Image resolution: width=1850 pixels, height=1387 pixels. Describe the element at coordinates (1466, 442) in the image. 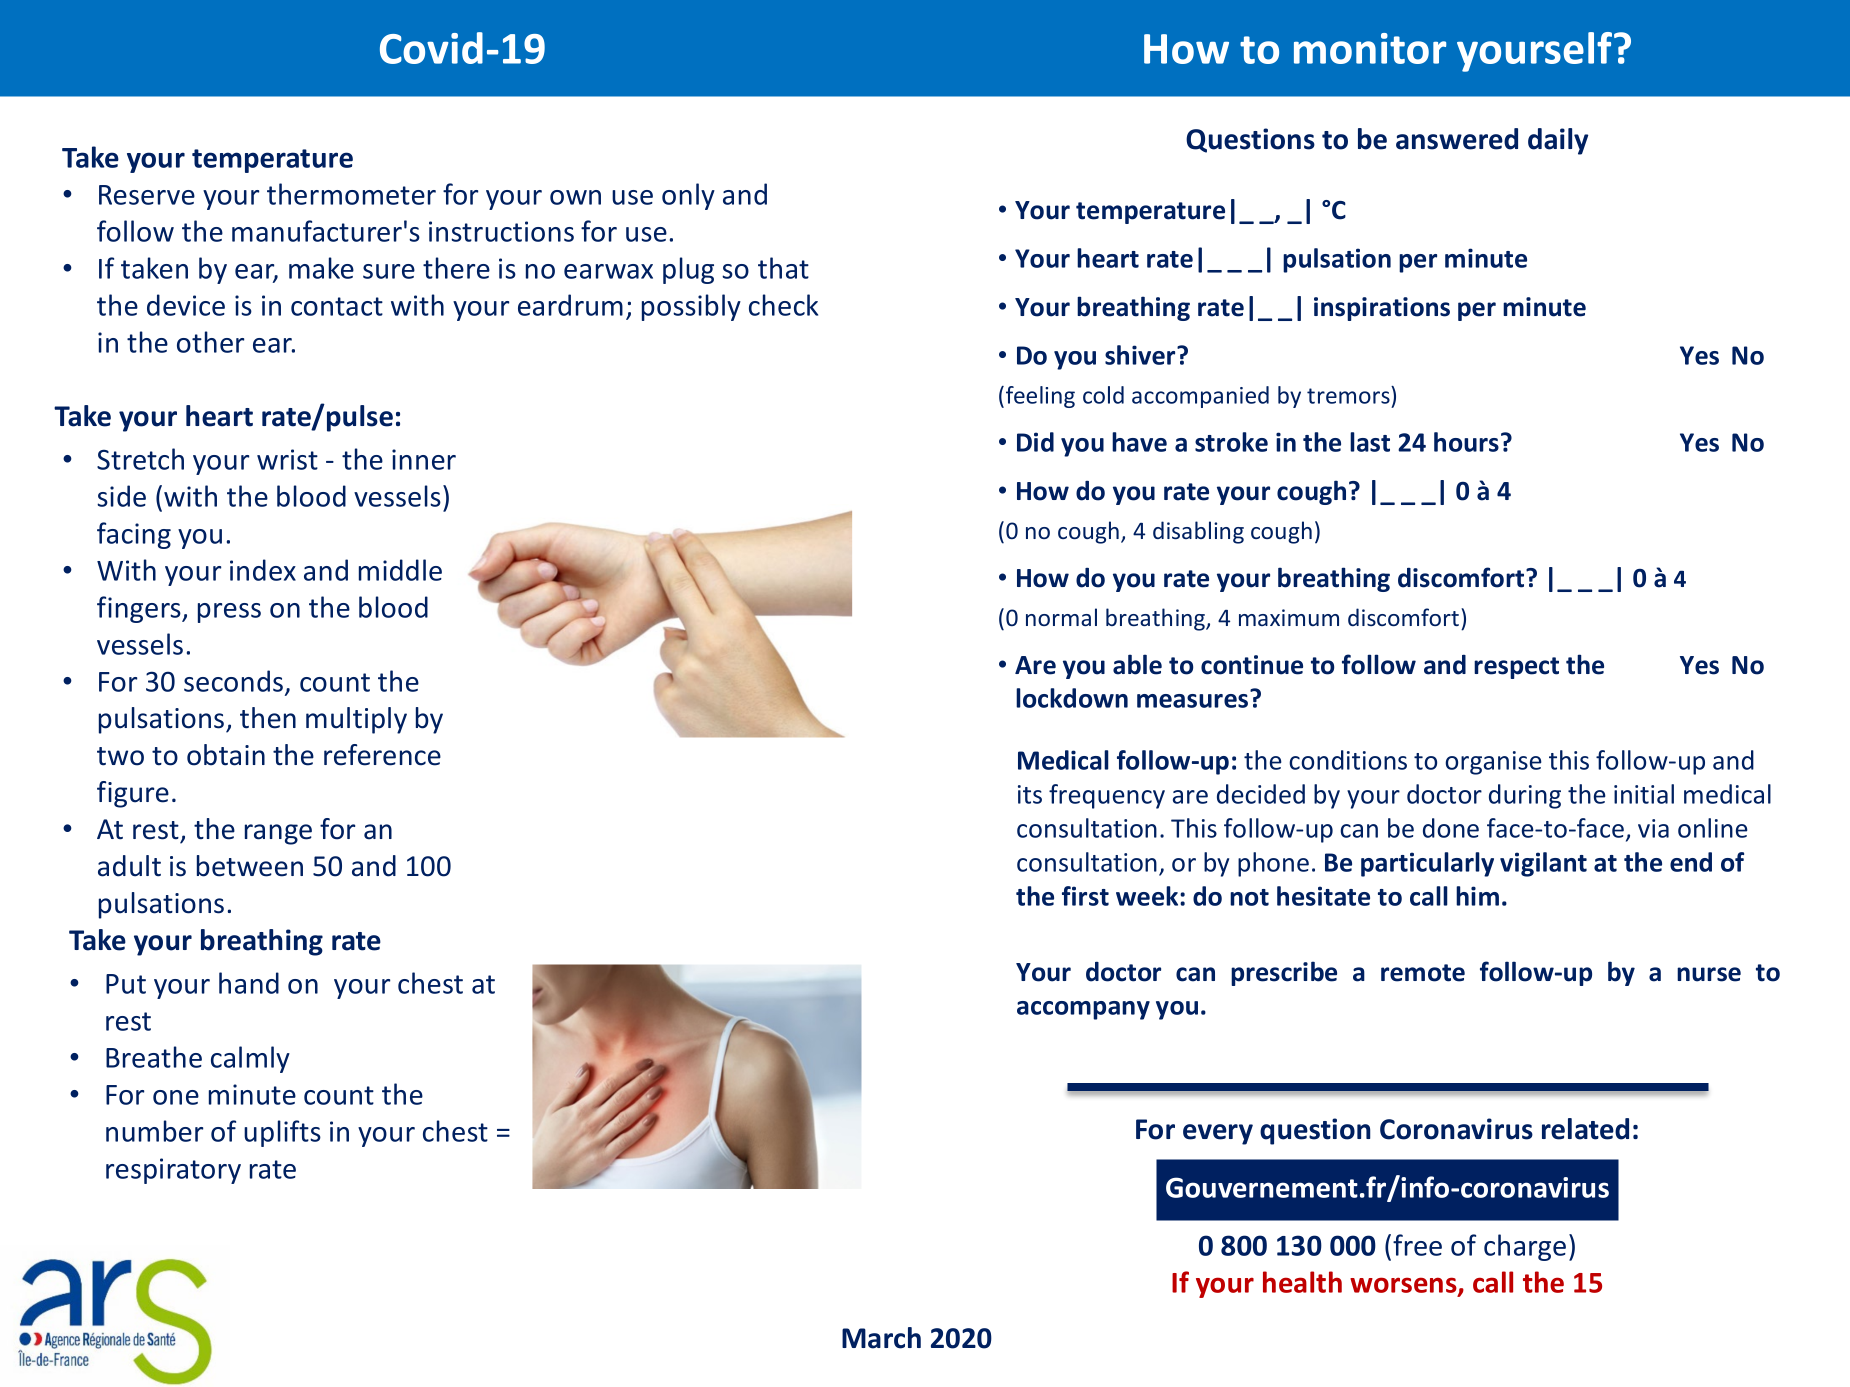

I see `hours` at that location.
